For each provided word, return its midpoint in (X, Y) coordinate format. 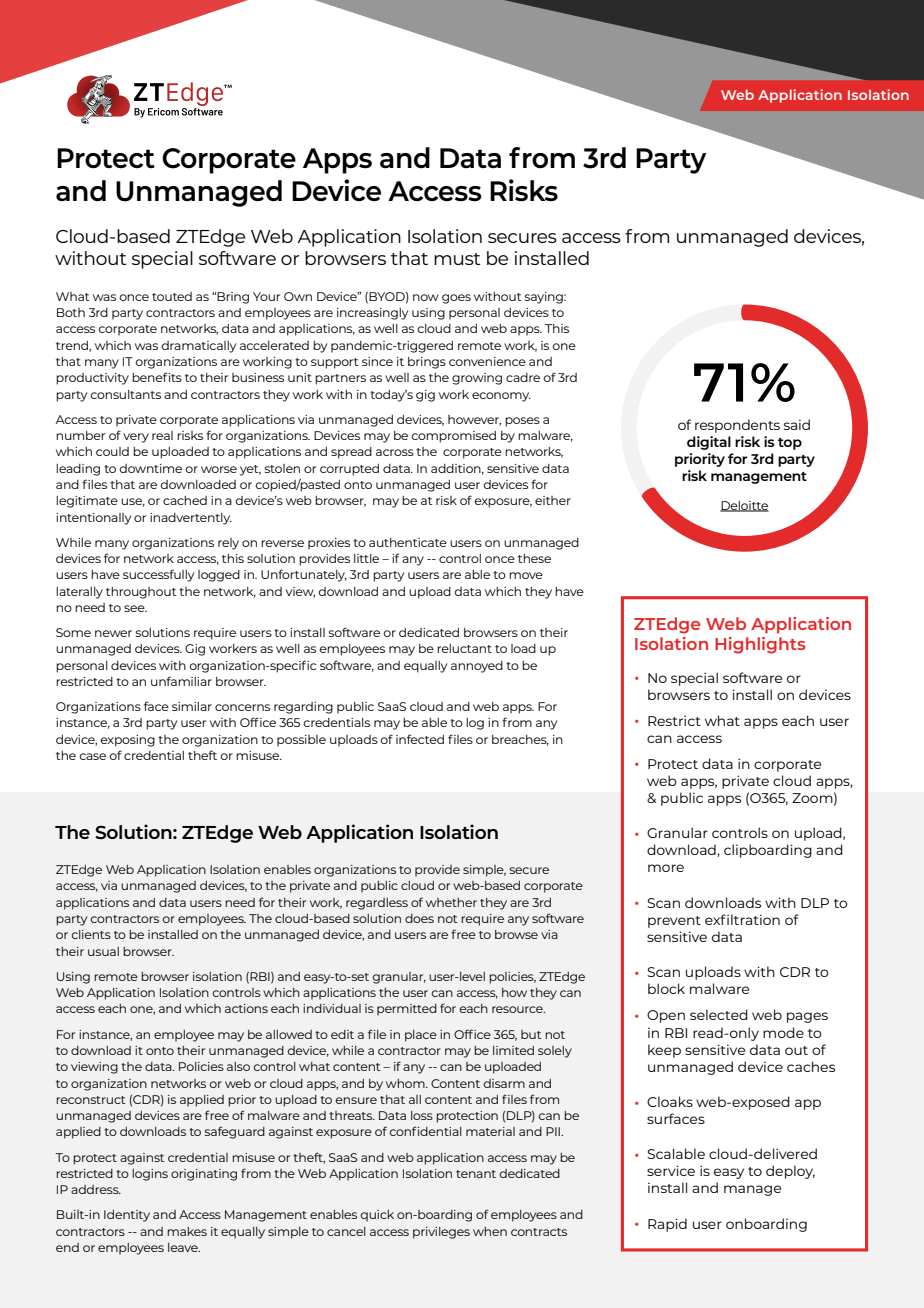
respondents (737, 426)
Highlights (760, 645)
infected (420, 739)
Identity (127, 1216)
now (426, 297)
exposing (127, 741)
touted (172, 296)
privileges (441, 1233)
